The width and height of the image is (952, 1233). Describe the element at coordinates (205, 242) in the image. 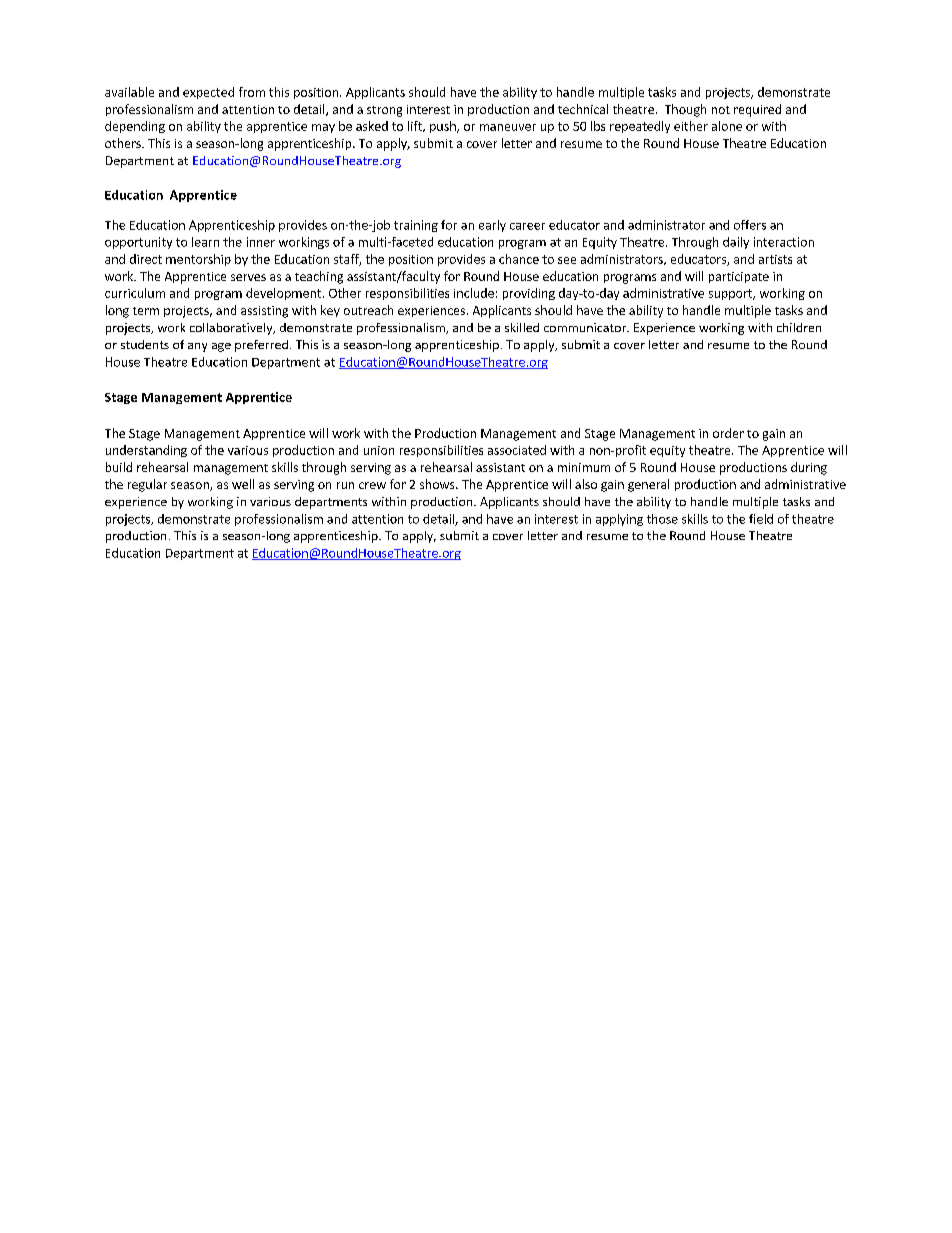

I see `learn` at that location.
